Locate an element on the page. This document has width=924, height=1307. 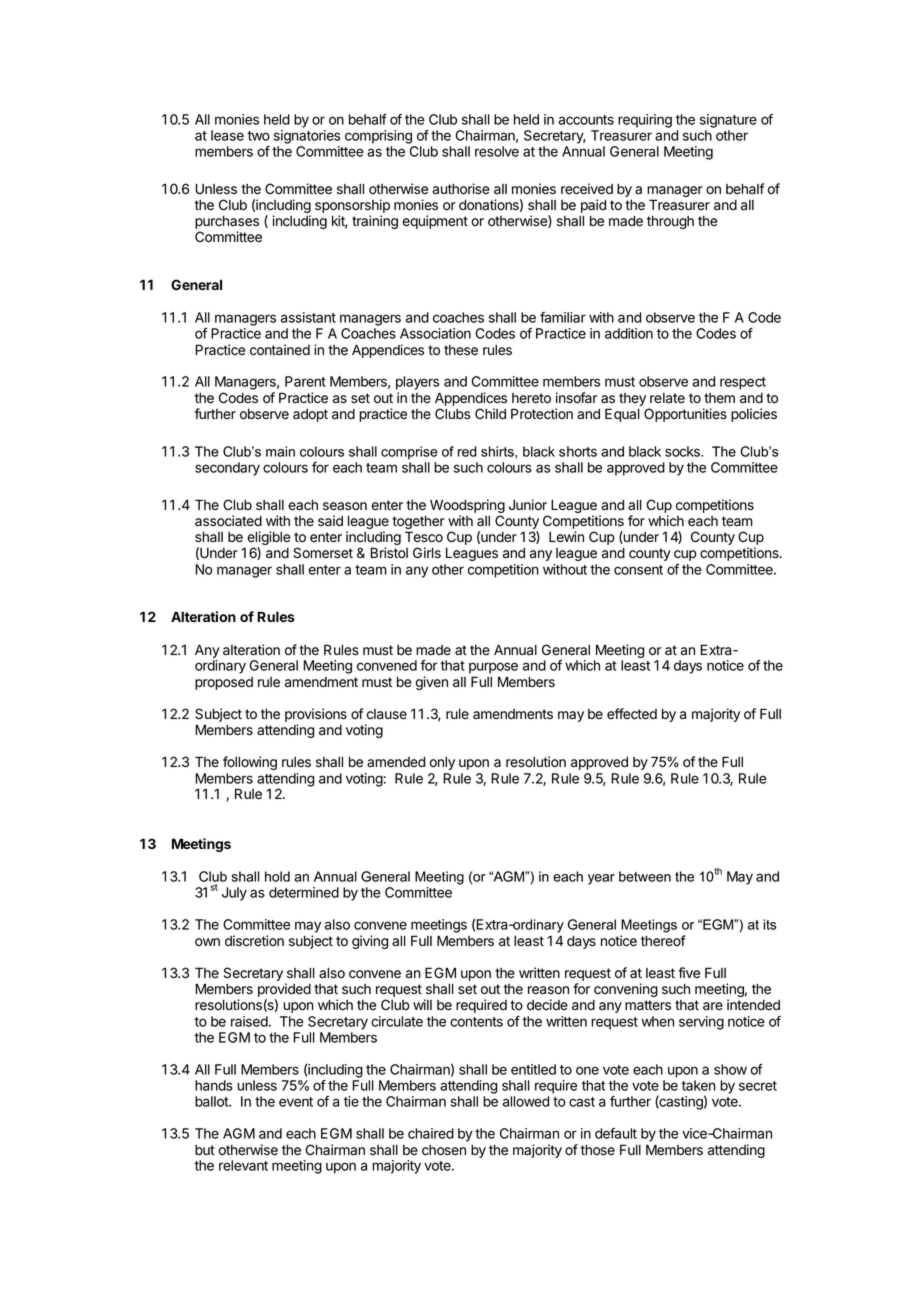
signature is located at coordinates (728, 121).
